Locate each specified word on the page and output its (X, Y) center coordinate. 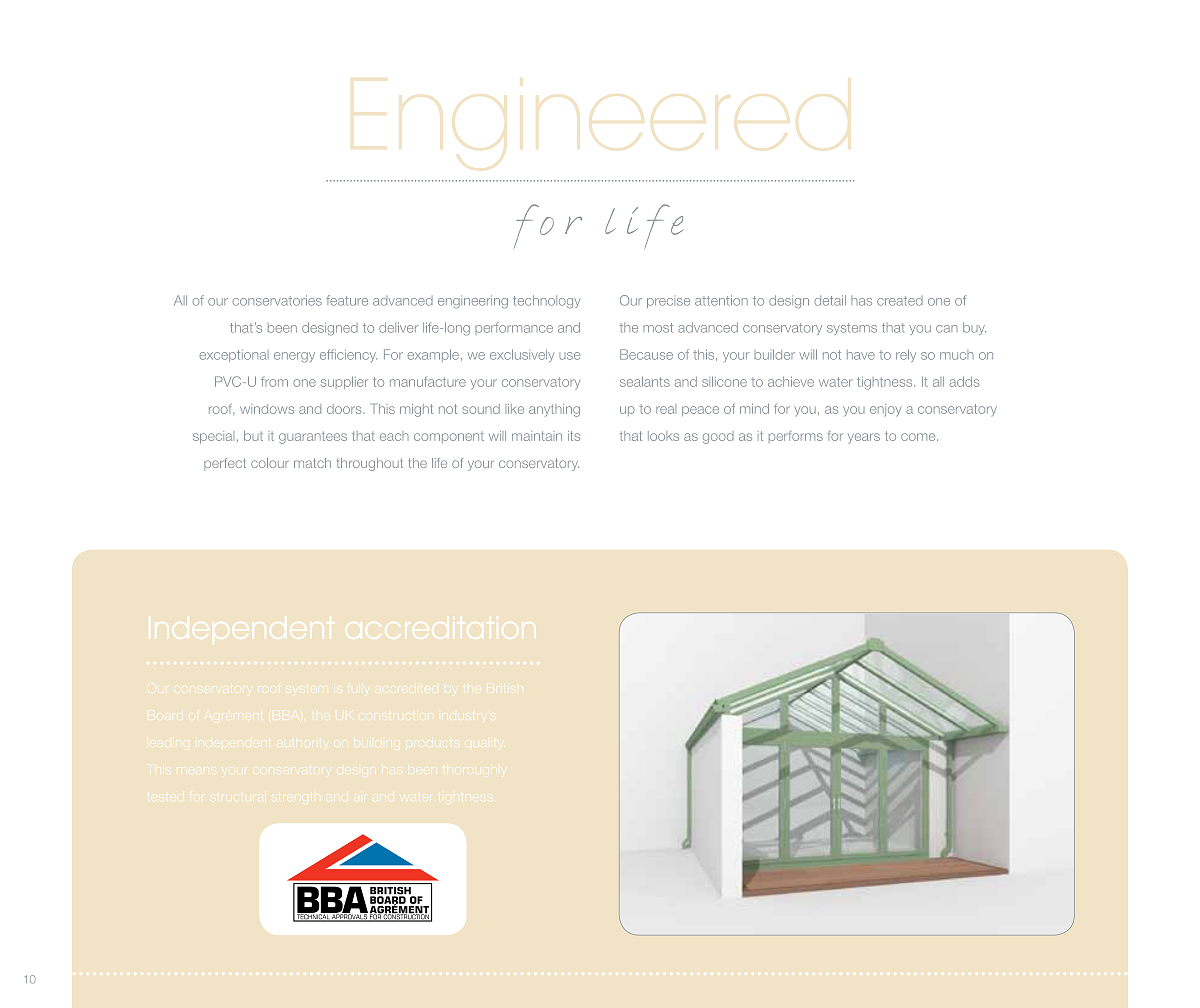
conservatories (277, 300)
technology (547, 301)
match (312, 463)
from (274, 382)
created (900, 301)
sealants (645, 382)
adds (964, 382)
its (574, 436)
